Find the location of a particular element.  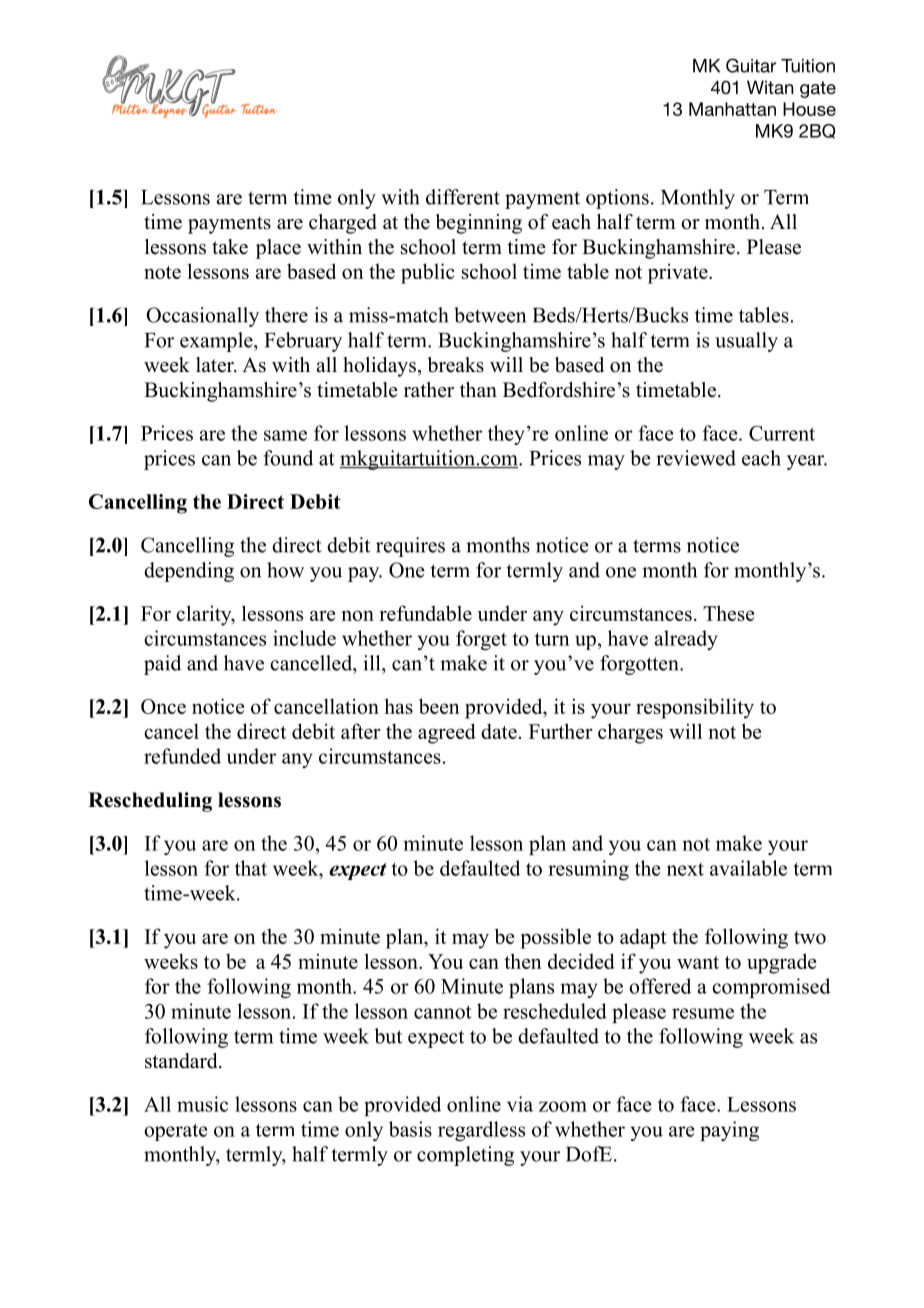

take is located at coordinates (230, 247).
